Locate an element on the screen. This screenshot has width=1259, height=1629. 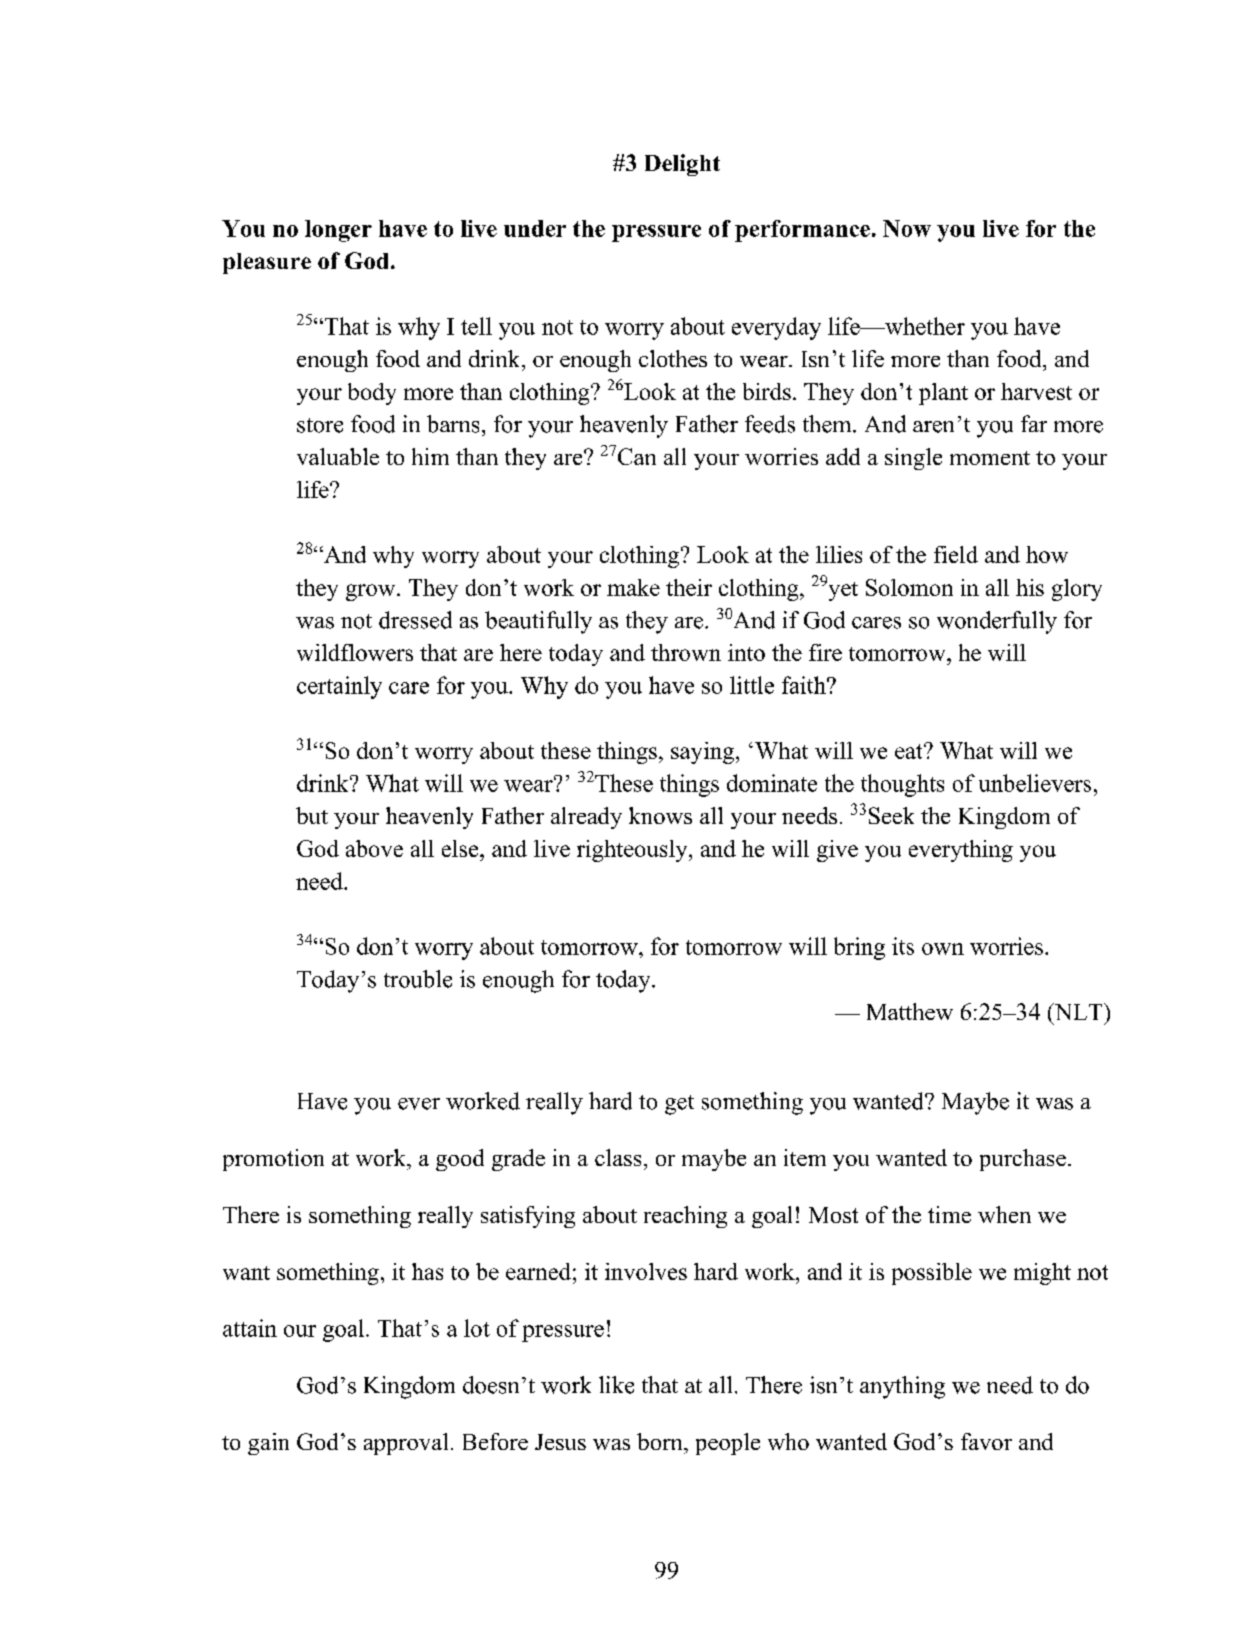
longer is located at coordinates (338, 231).
